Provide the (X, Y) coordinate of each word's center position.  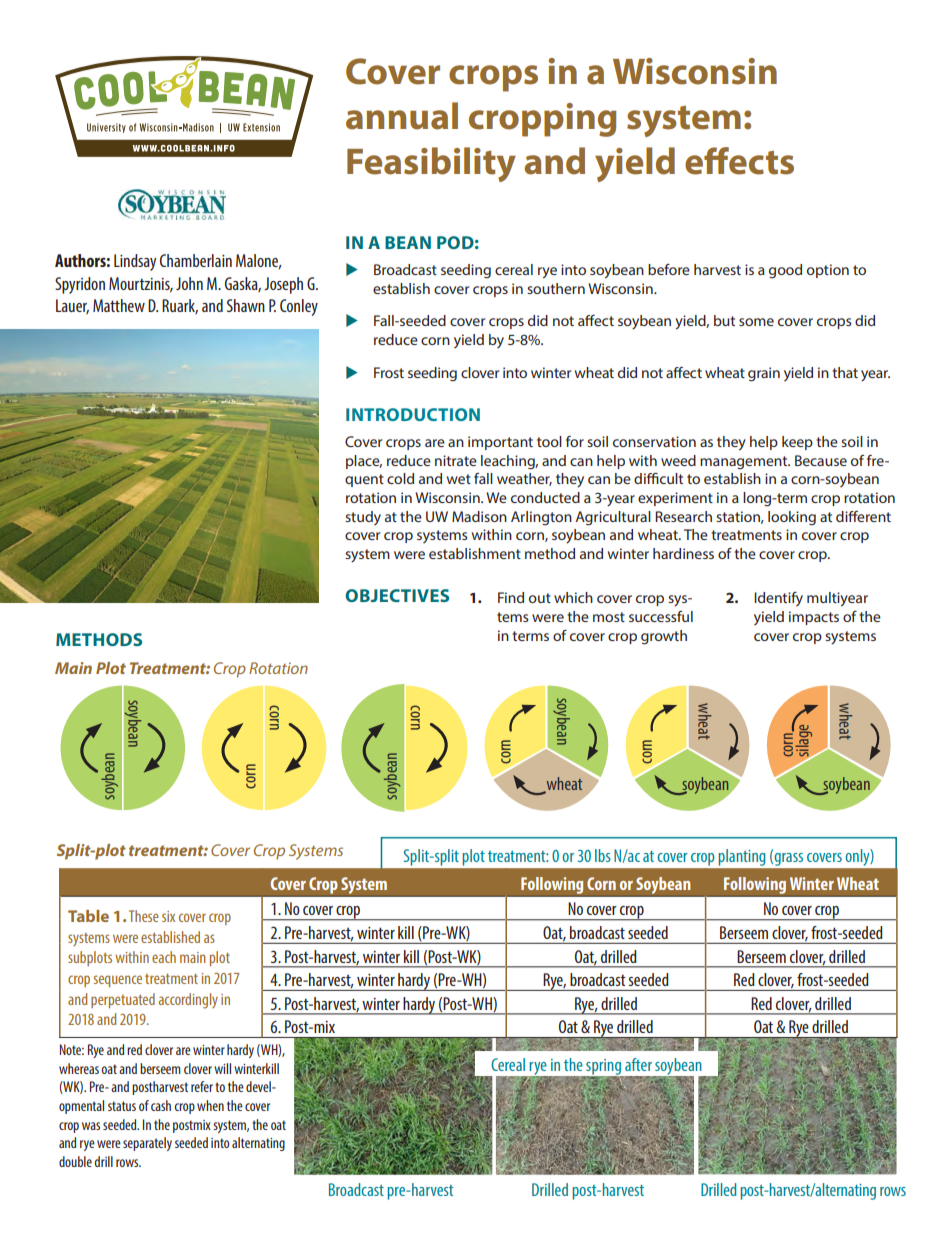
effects (739, 161)
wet (459, 479)
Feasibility (431, 164)
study (363, 518)
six (168, 916)
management (745, 462)
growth (664, 637)
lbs (603, 855)
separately (147, 1144)
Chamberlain (196, 260)
